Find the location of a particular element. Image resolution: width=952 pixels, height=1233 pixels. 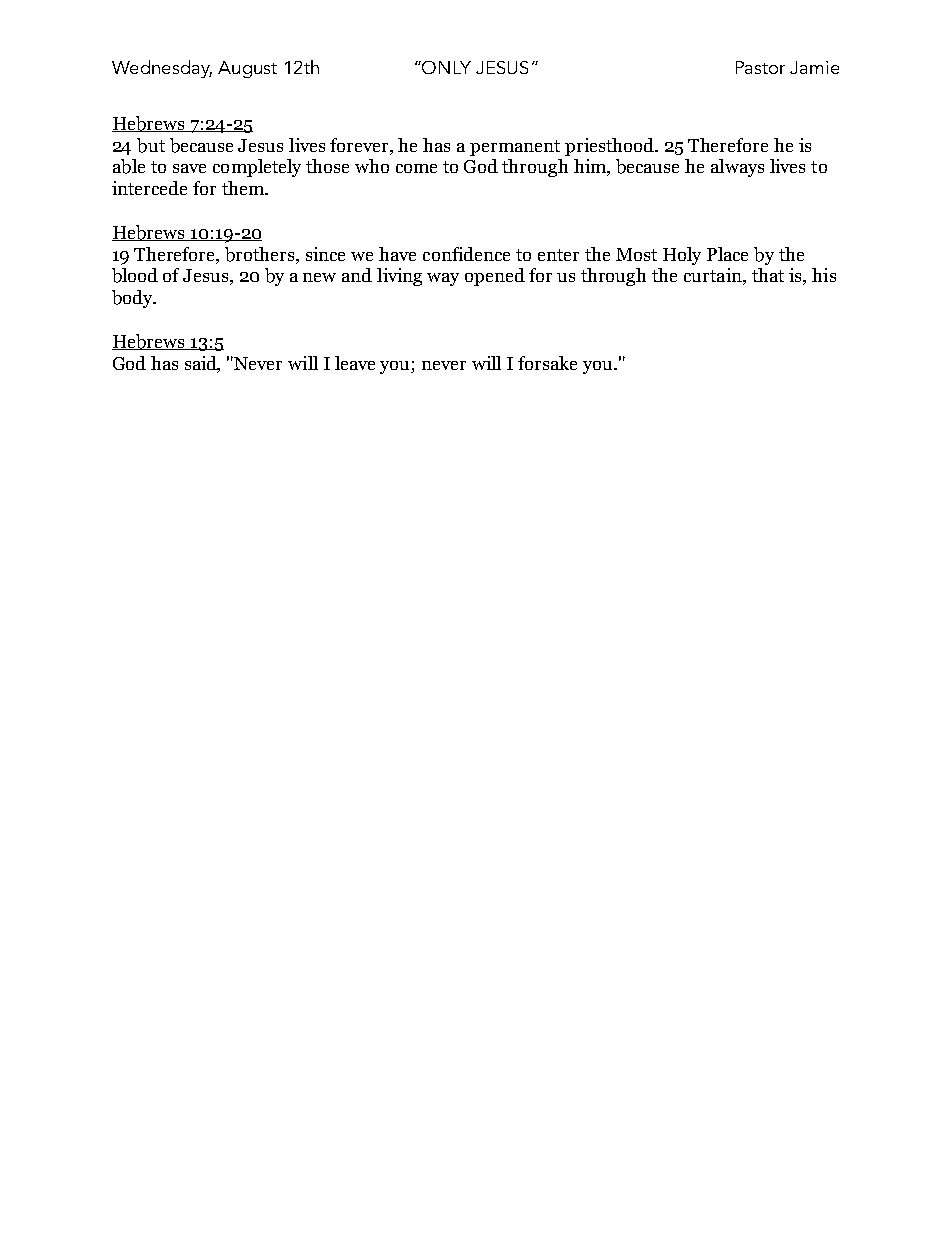

always is located at coordinates (737, 168).
